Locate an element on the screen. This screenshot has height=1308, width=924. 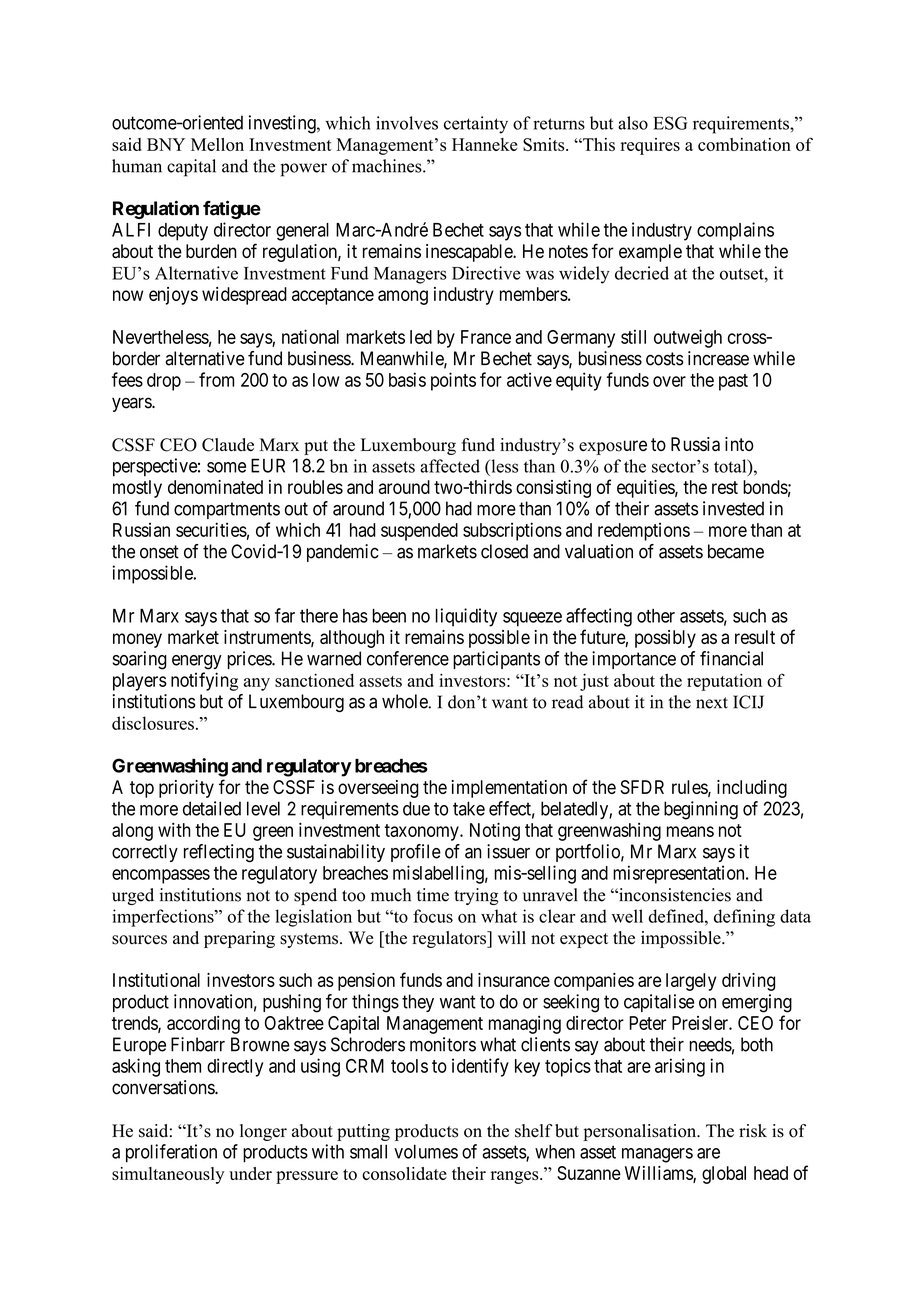
implementation is located at coordinates (509, 789).
